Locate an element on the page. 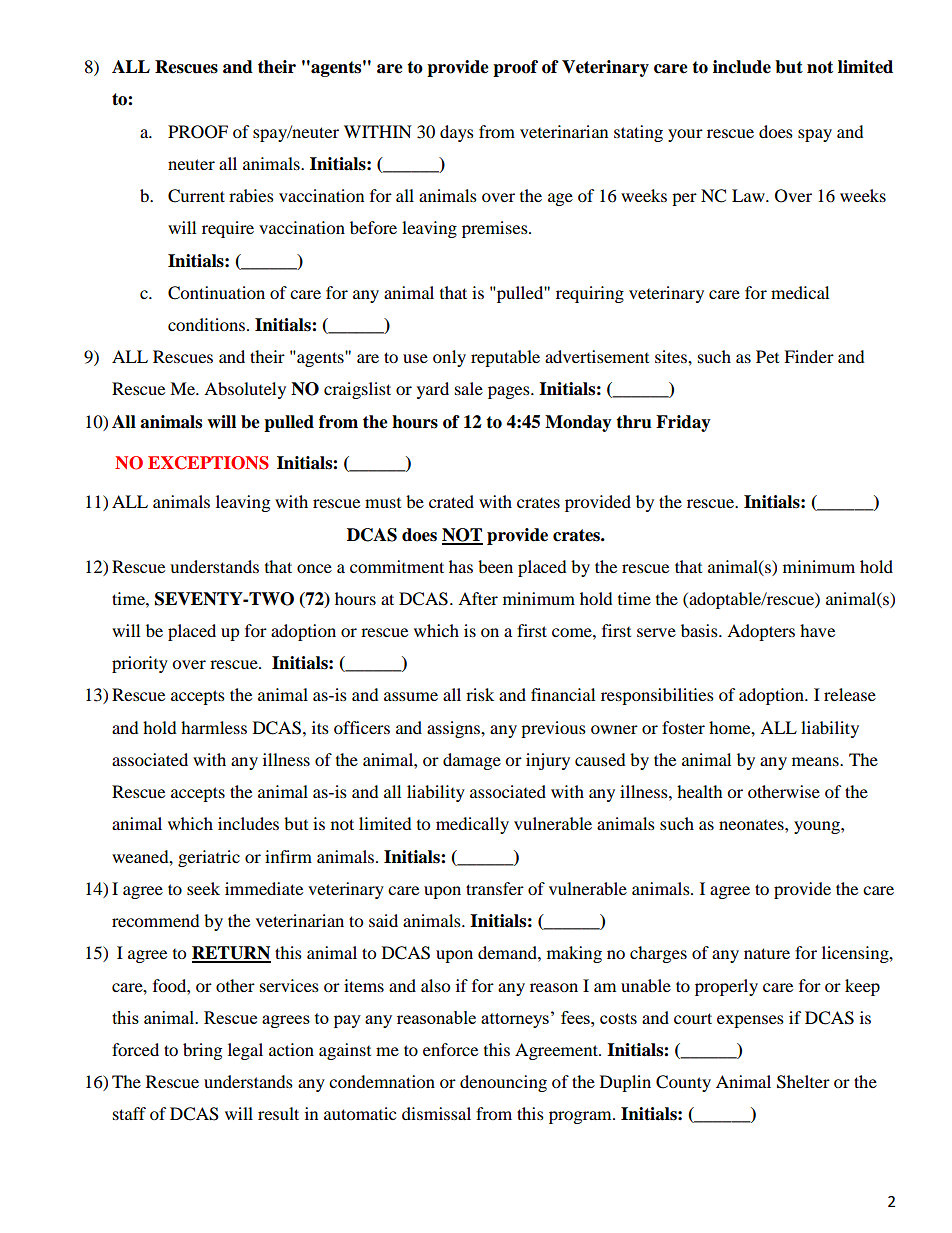 This page has width=952, height=1233. bring is located at coordinates (202, 1051).
